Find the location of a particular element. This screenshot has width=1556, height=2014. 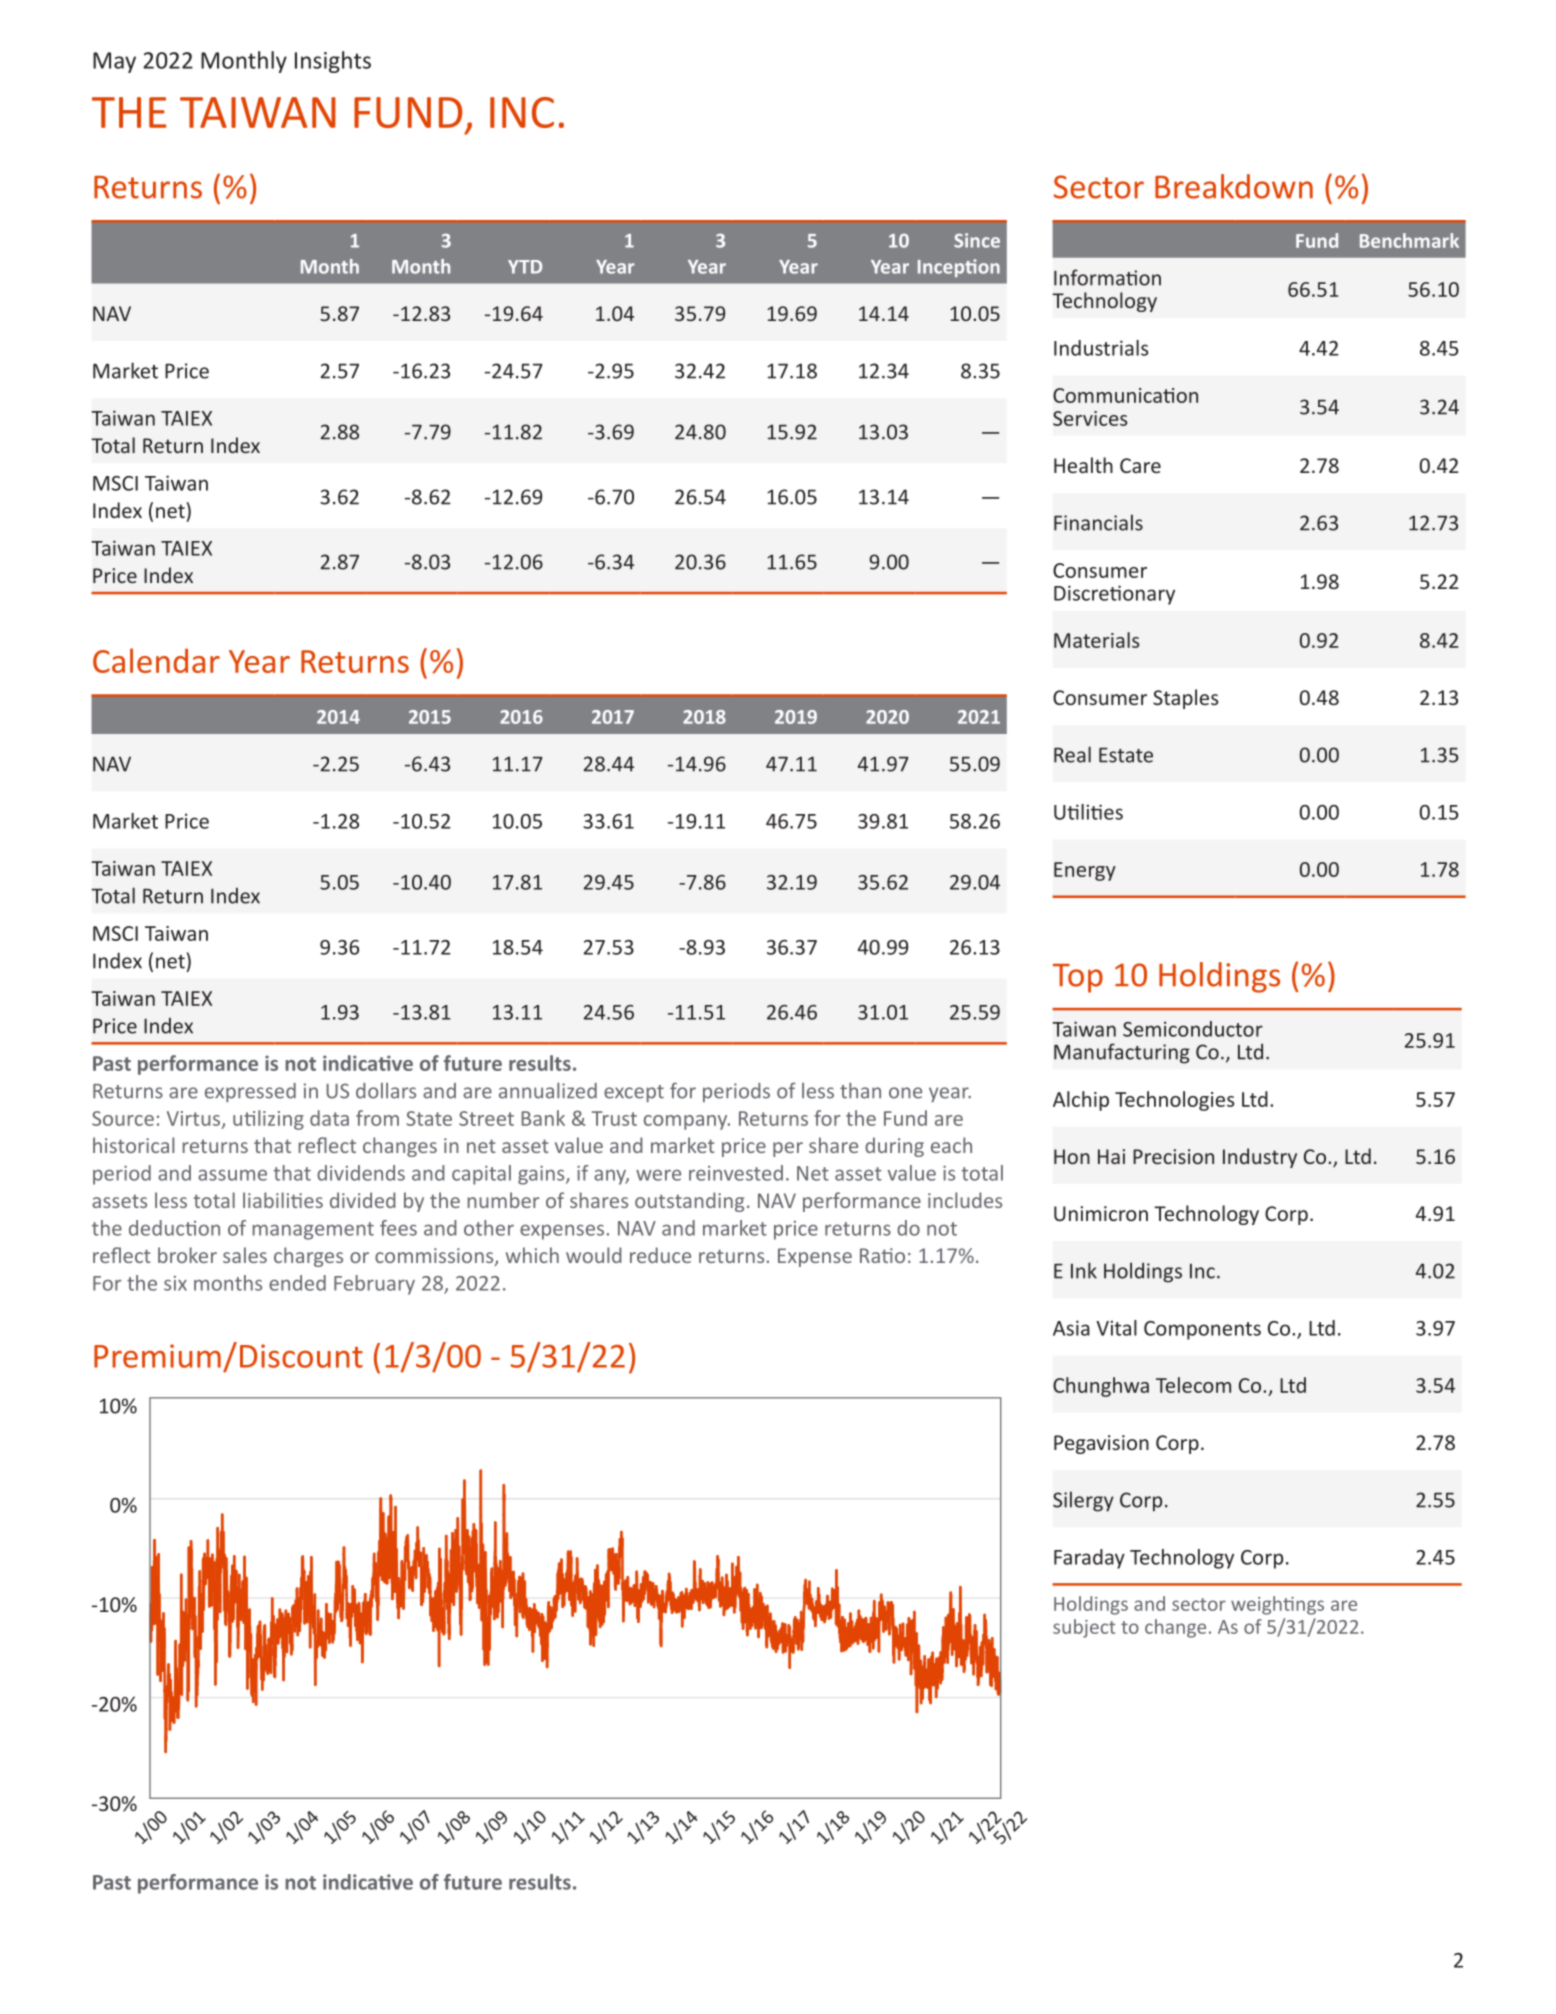

ended is located at coordinates (297, 1283).
